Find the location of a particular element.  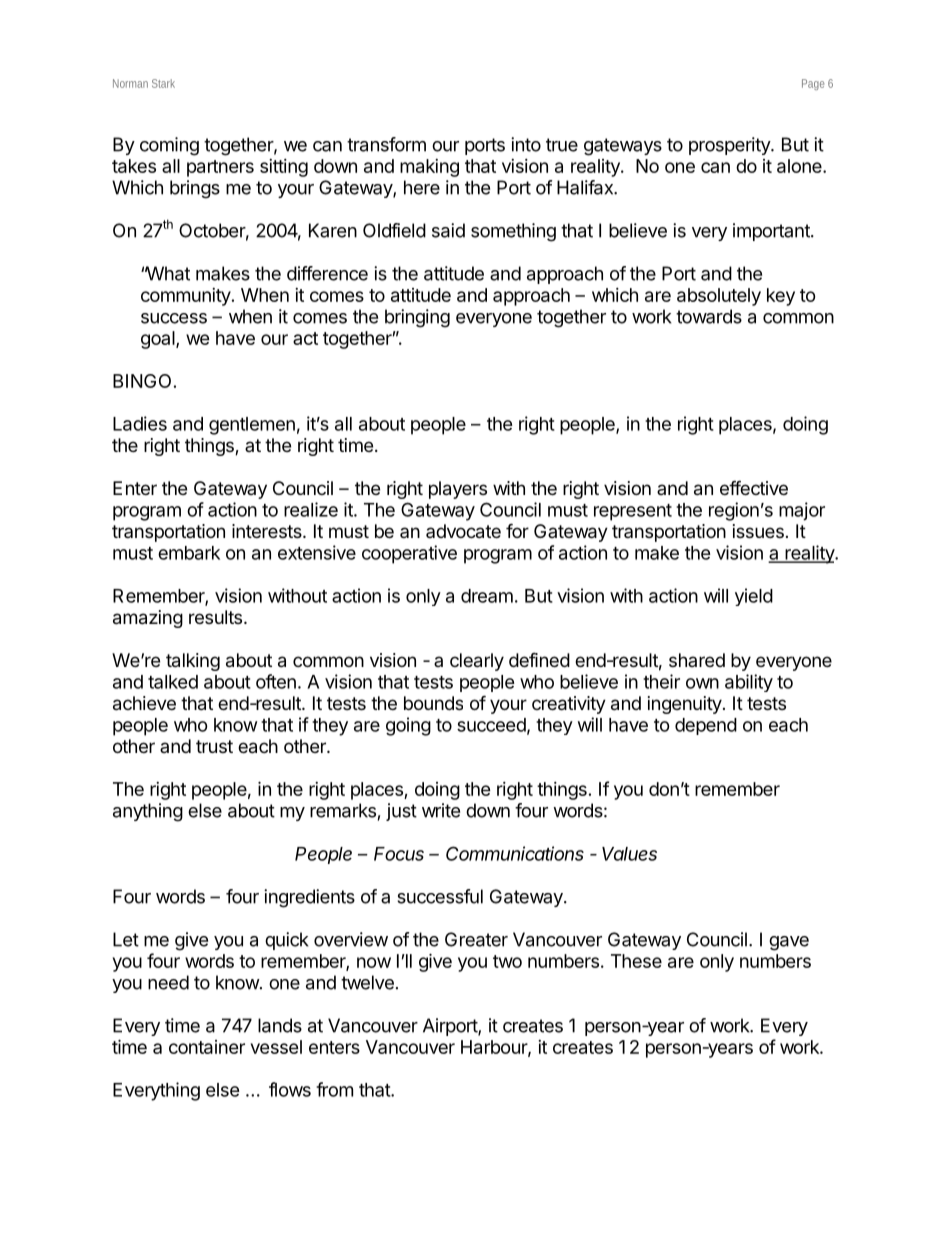

anything is located at coordinates (148, 812).
